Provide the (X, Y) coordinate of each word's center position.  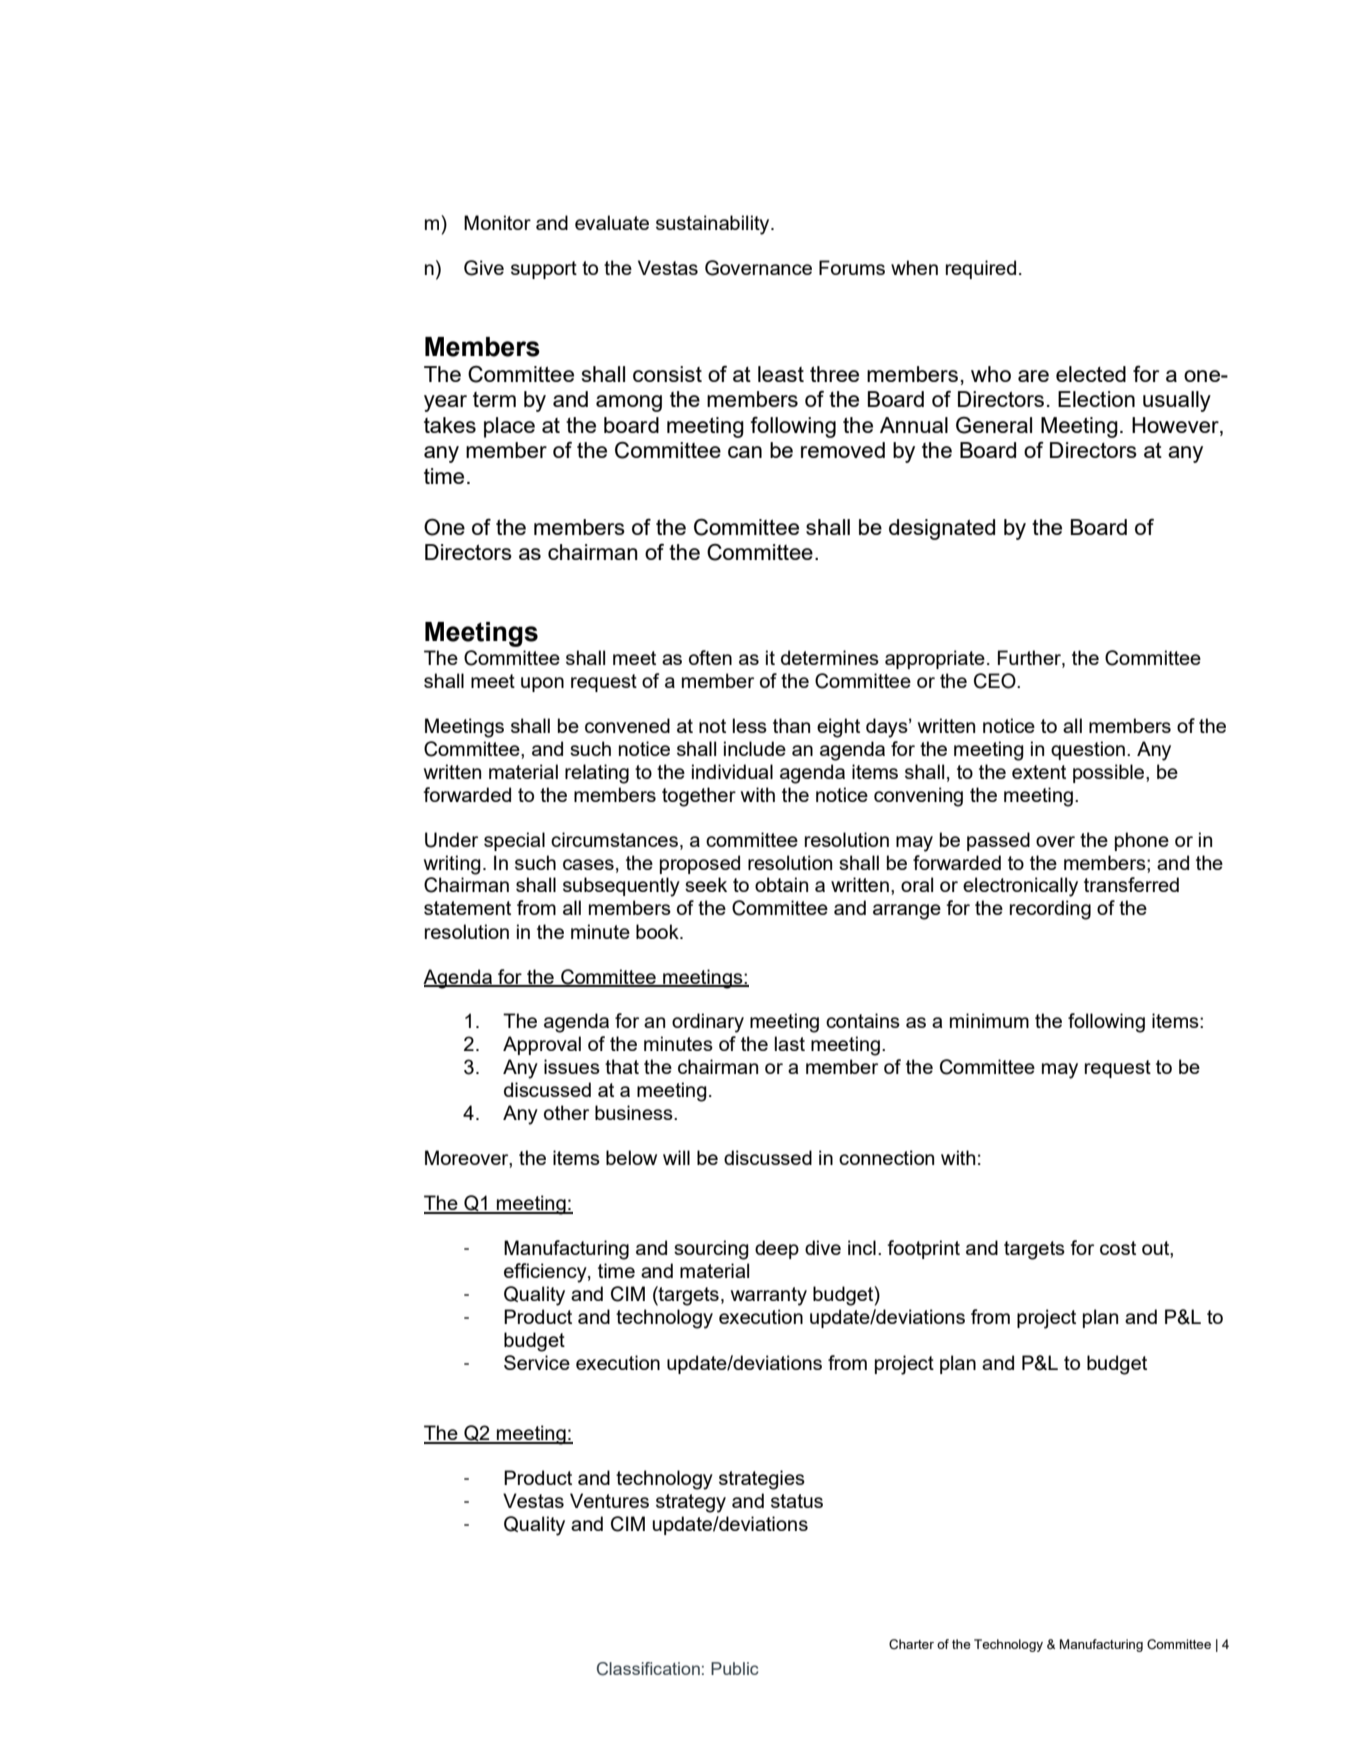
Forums (852, 267)
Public (735, 1668)
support (544, 270)
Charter (911, 1644)
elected (1091, 374)
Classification (648, 1669)
